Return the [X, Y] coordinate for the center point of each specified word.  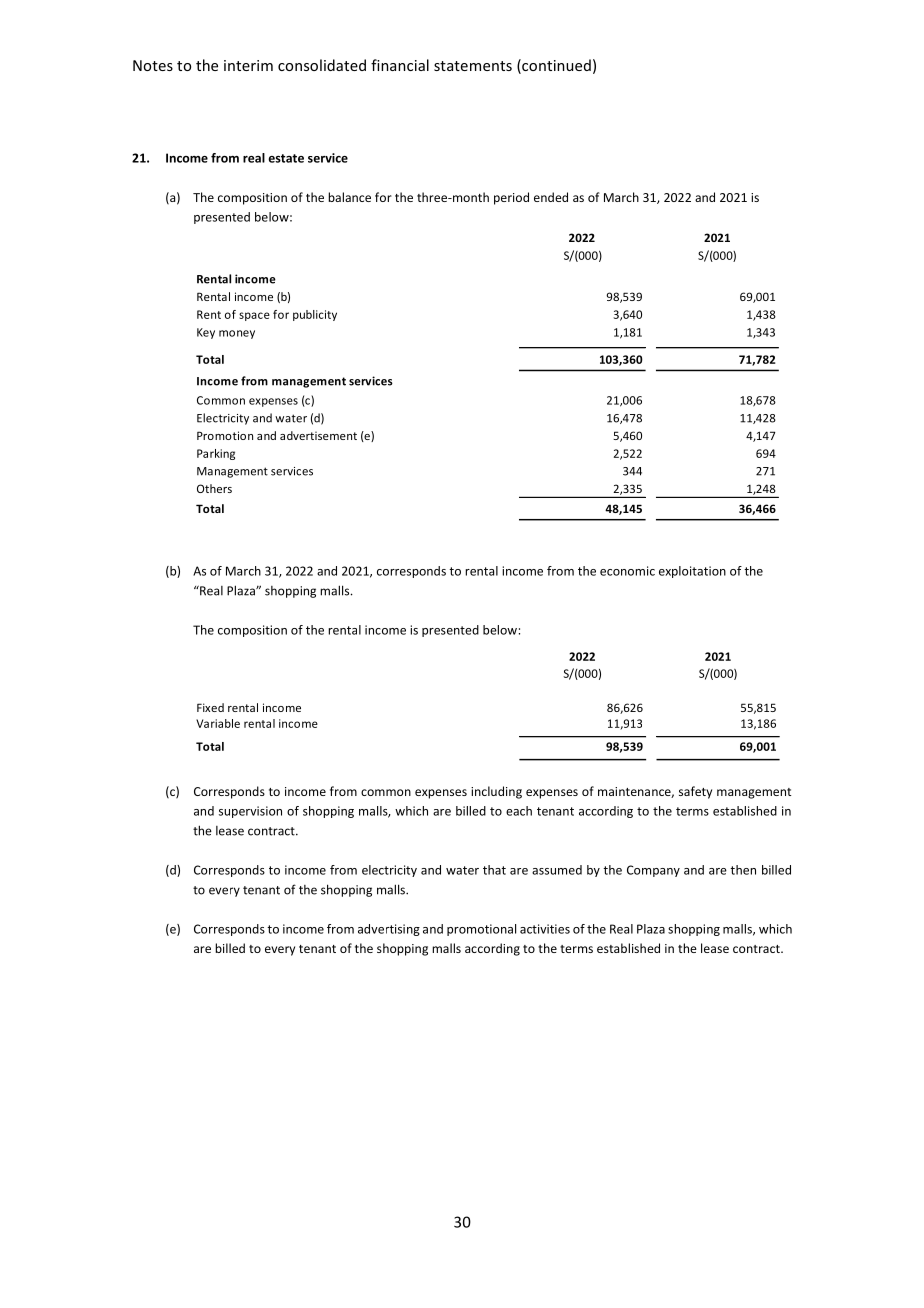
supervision [250, 812]
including [496, 792]
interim [248, 65]
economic [627, 571]
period [511, 198]
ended [551, 197]
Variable [218, 723]
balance [349, 197]
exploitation [692, 572]
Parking [216, 454]
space [254, 316]
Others [214, 488]
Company [653, 871]
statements [473, 66]
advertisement [318, 435]
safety [695, 792]
